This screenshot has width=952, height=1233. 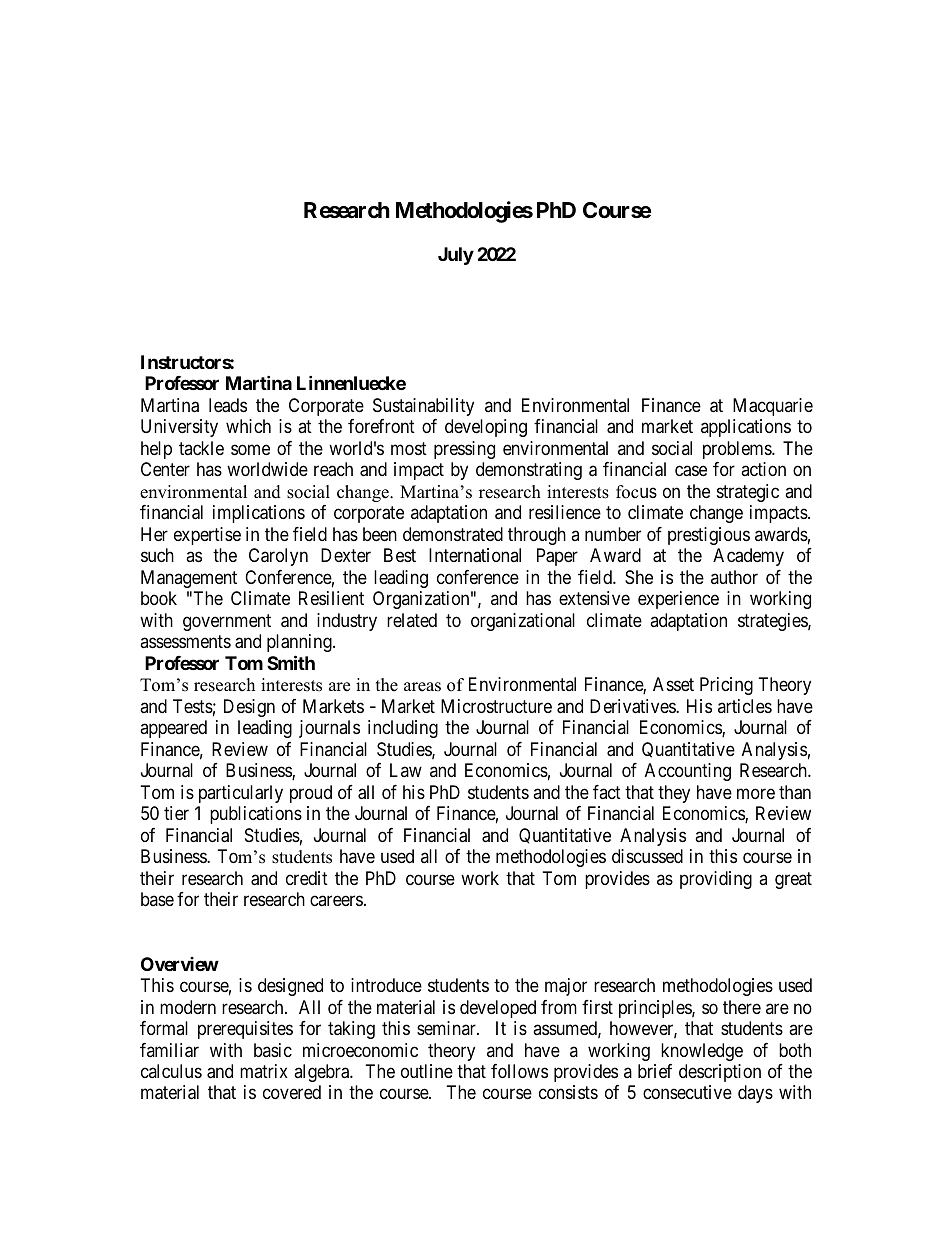 What do you see at coordinates (709, 536) in the screenshot?
I see `prestigious` at bounding box center [709, 536].
